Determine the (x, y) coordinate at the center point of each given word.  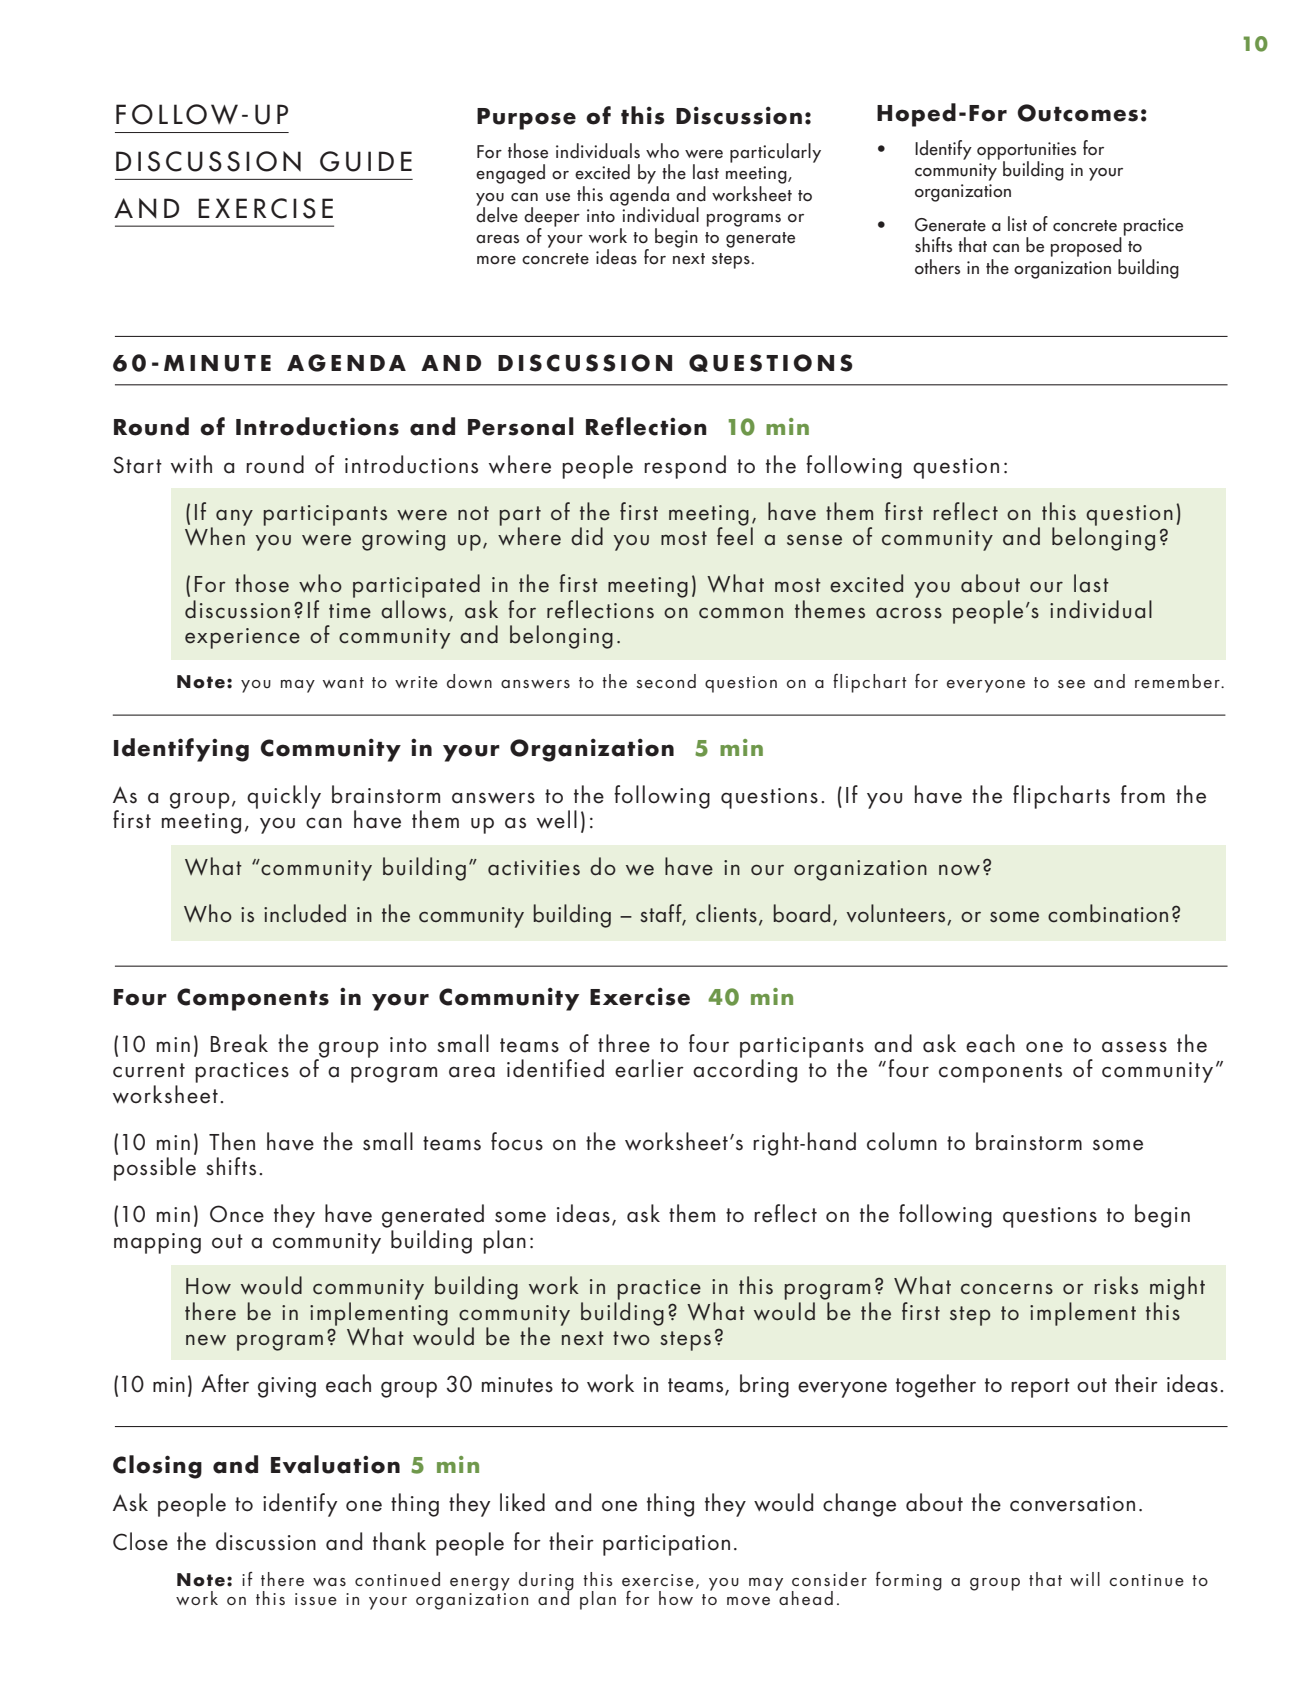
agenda (639, 195)
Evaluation (335, 1464)
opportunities (1026, 152)
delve (497, 214)
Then (232, 1141)
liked (522, 1502)
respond (685, 467)
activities (534, 868)
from (1143, 794)
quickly (284, 797)
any (234, 517)
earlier (649, 1068)
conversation (1072, 1504)
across (909, 613)
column (902, 1141)
